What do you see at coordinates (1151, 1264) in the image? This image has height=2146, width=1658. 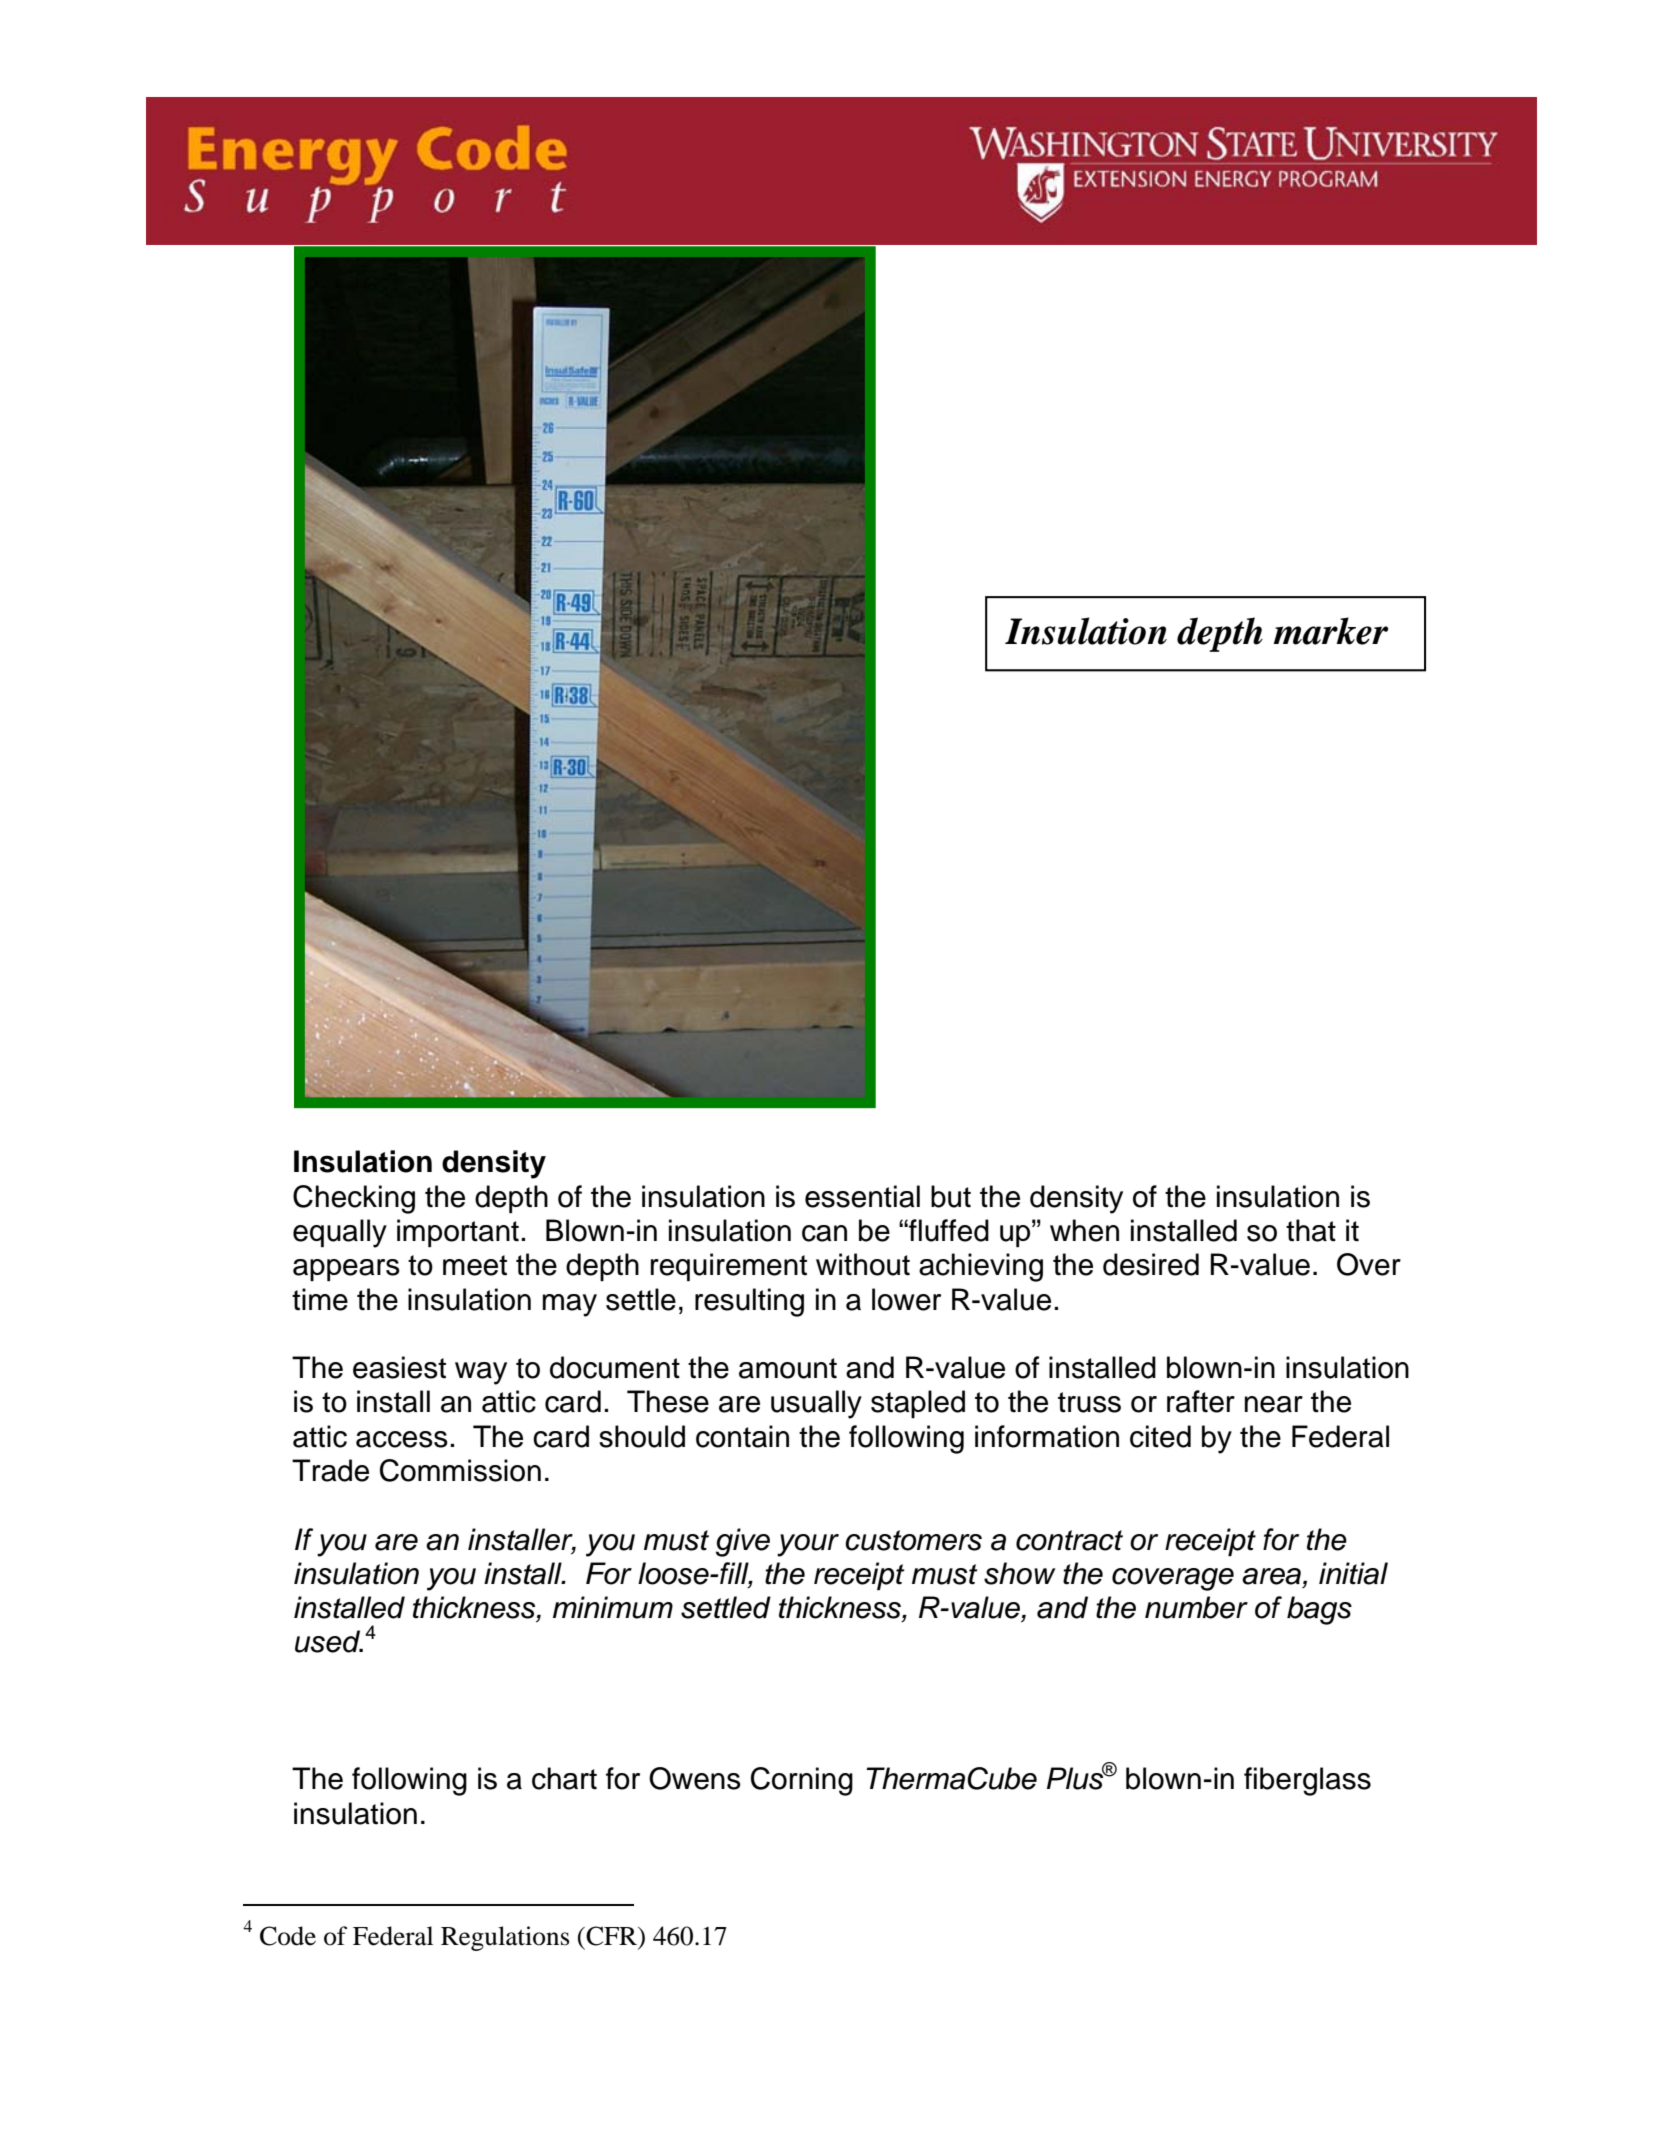 I see `desired` at bounding box center [1151, 1264].
